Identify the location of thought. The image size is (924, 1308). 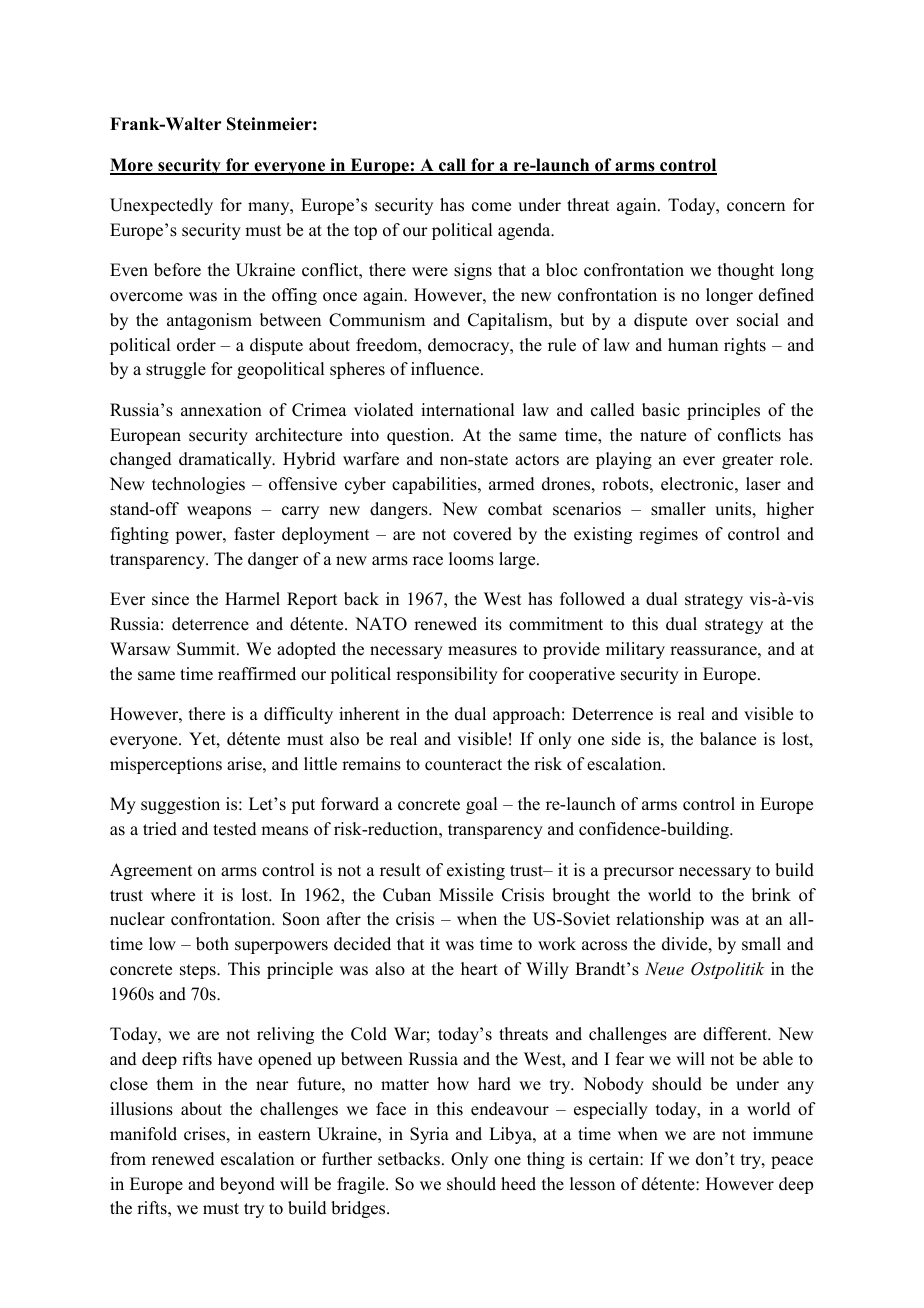
(746, 271).
